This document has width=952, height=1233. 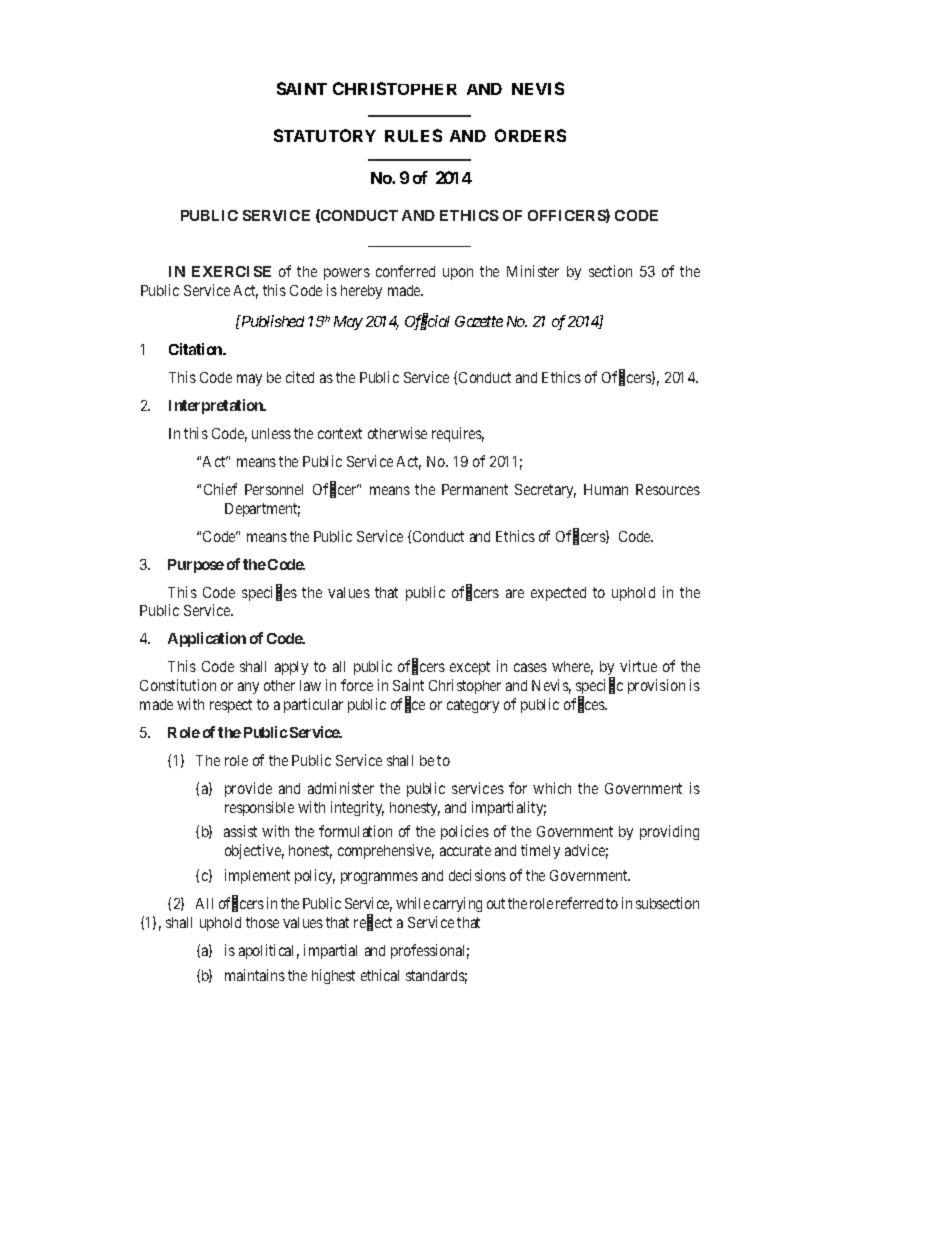 I want to click on Gazette, so click(x=479, y=321).
